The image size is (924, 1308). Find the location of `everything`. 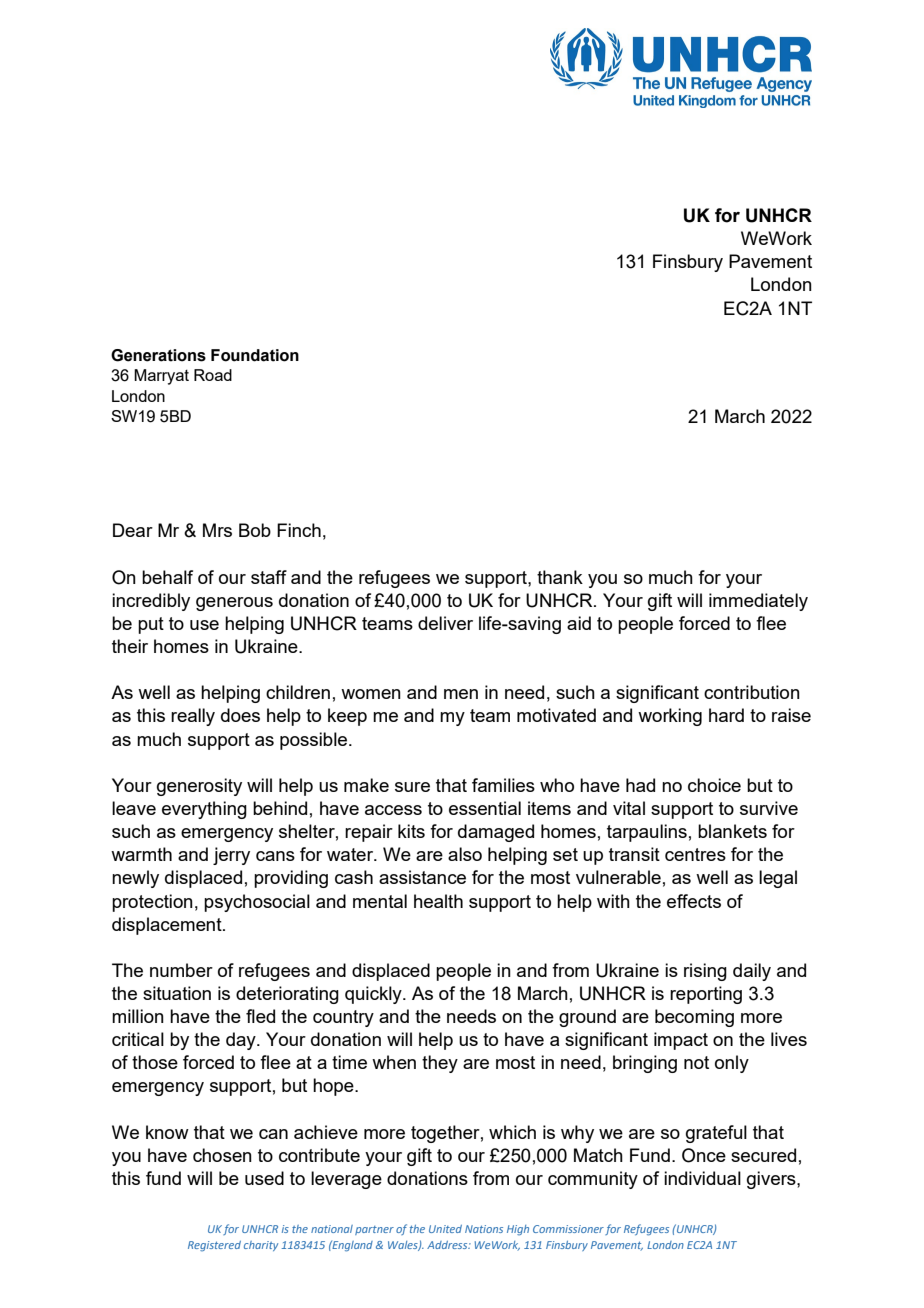

everything is located at coordinates (204, 810).
